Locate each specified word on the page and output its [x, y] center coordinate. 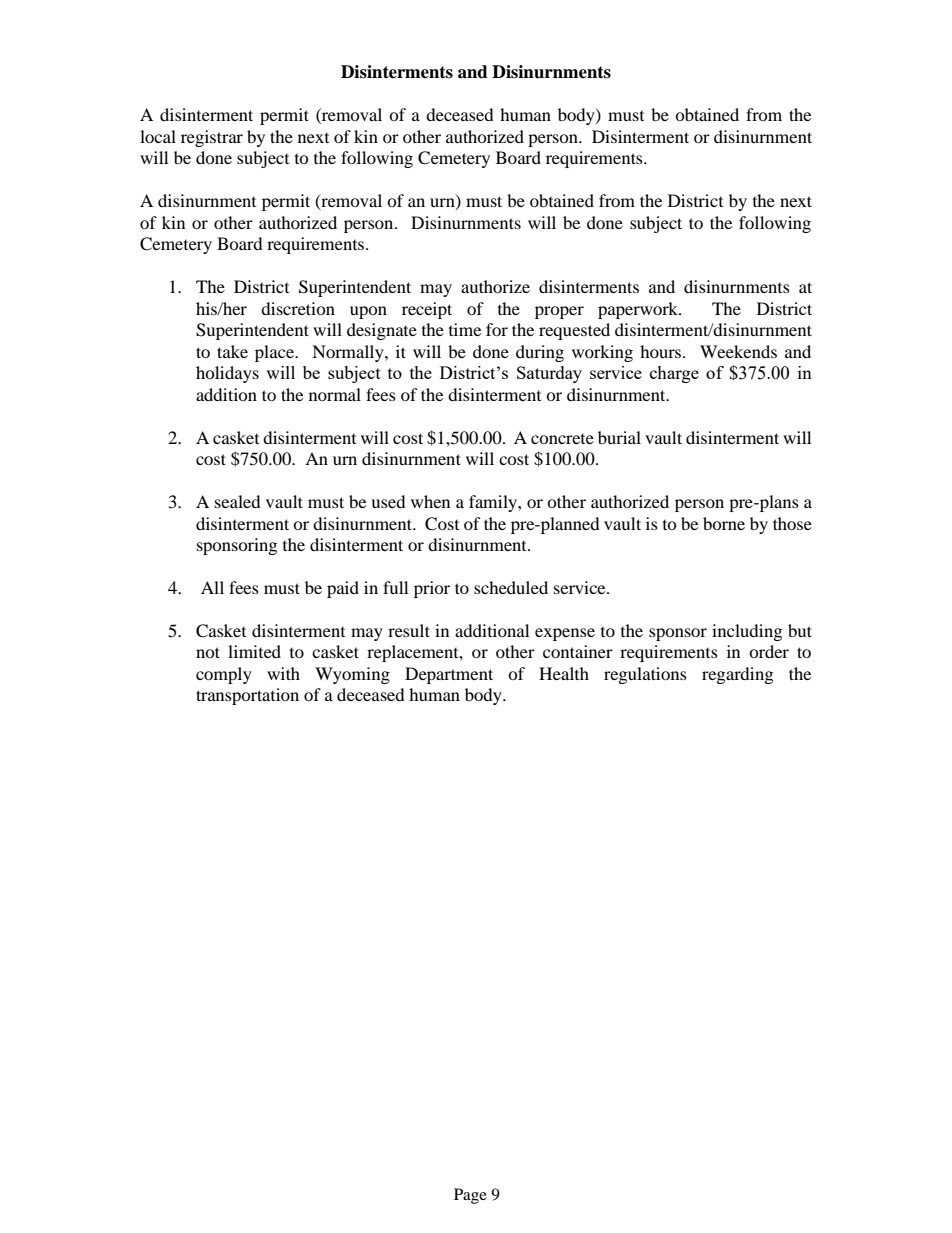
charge [674, 374]
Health [564, 673]
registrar [212, 138]
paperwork [639, 310]
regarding [737, 675]
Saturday [549, 374]
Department [449, 675]
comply [224, 675]
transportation [247, 696]
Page [470, 1196]
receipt [427, 310]
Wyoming [352, 675]
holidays [227, 374]
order [769, 651]
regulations [645, 675]
